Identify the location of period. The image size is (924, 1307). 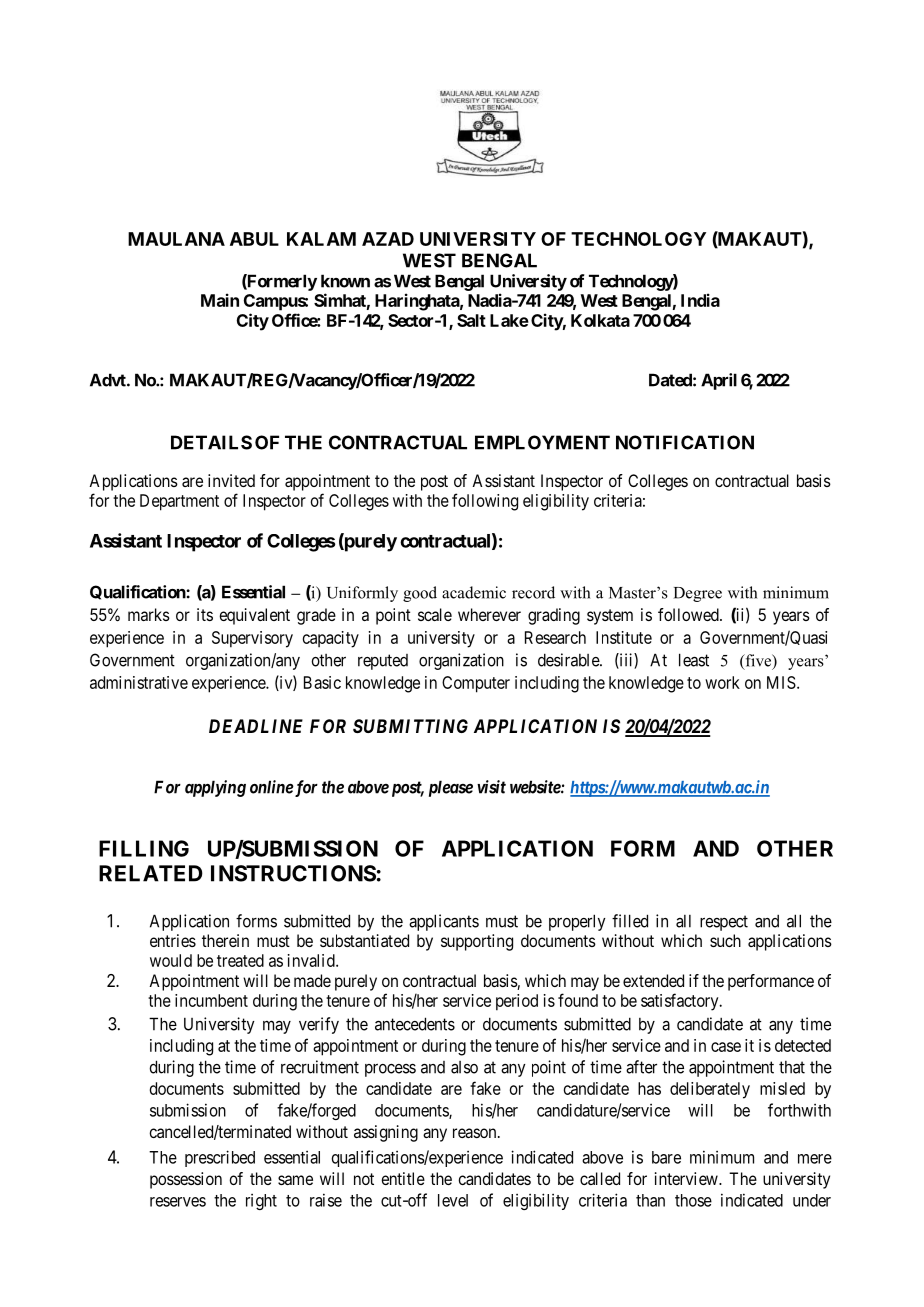
(517, 1002).
